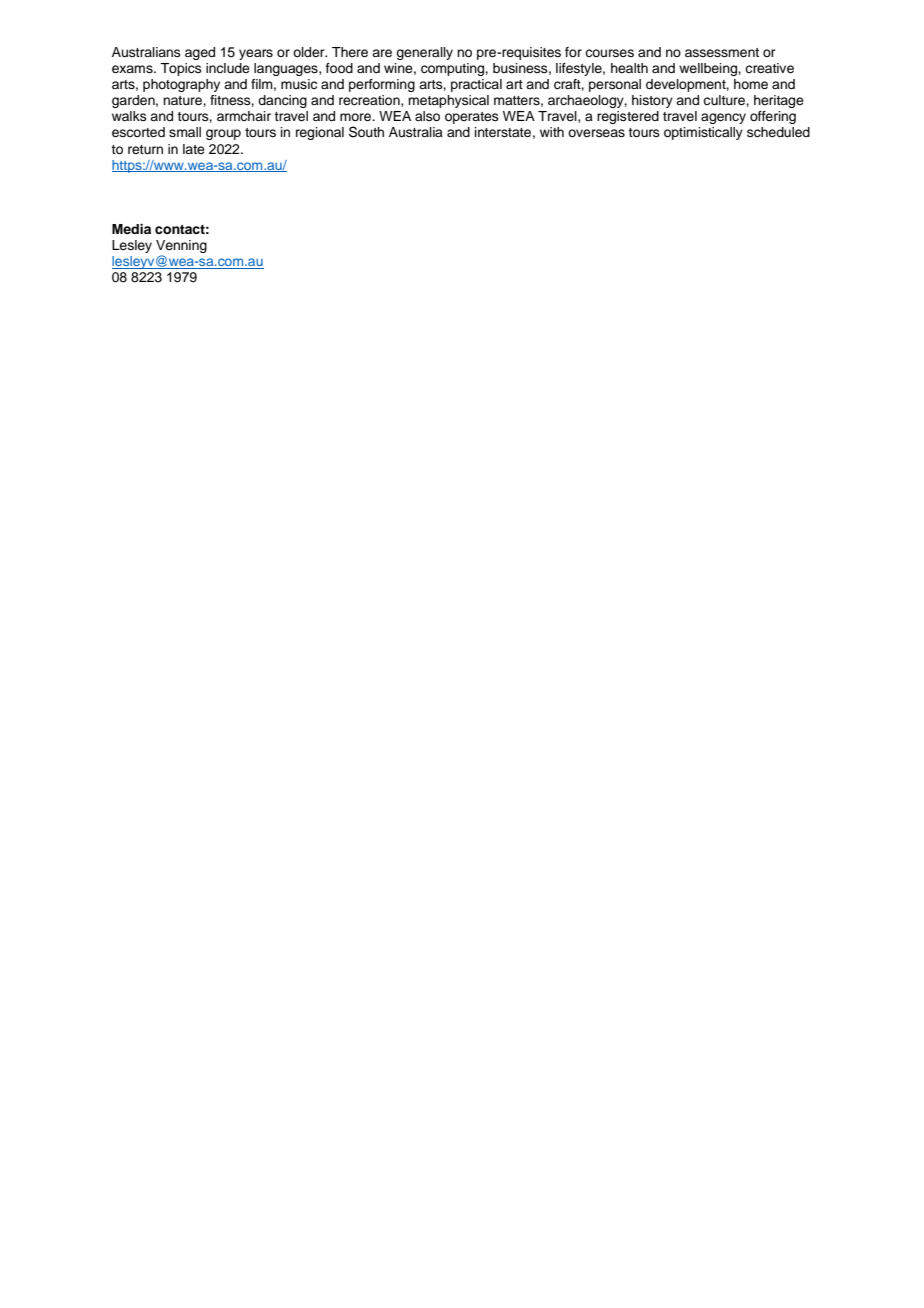 The width and height of the screenshot is (924, 1308). I want to click on aged, so click(200, 53).
